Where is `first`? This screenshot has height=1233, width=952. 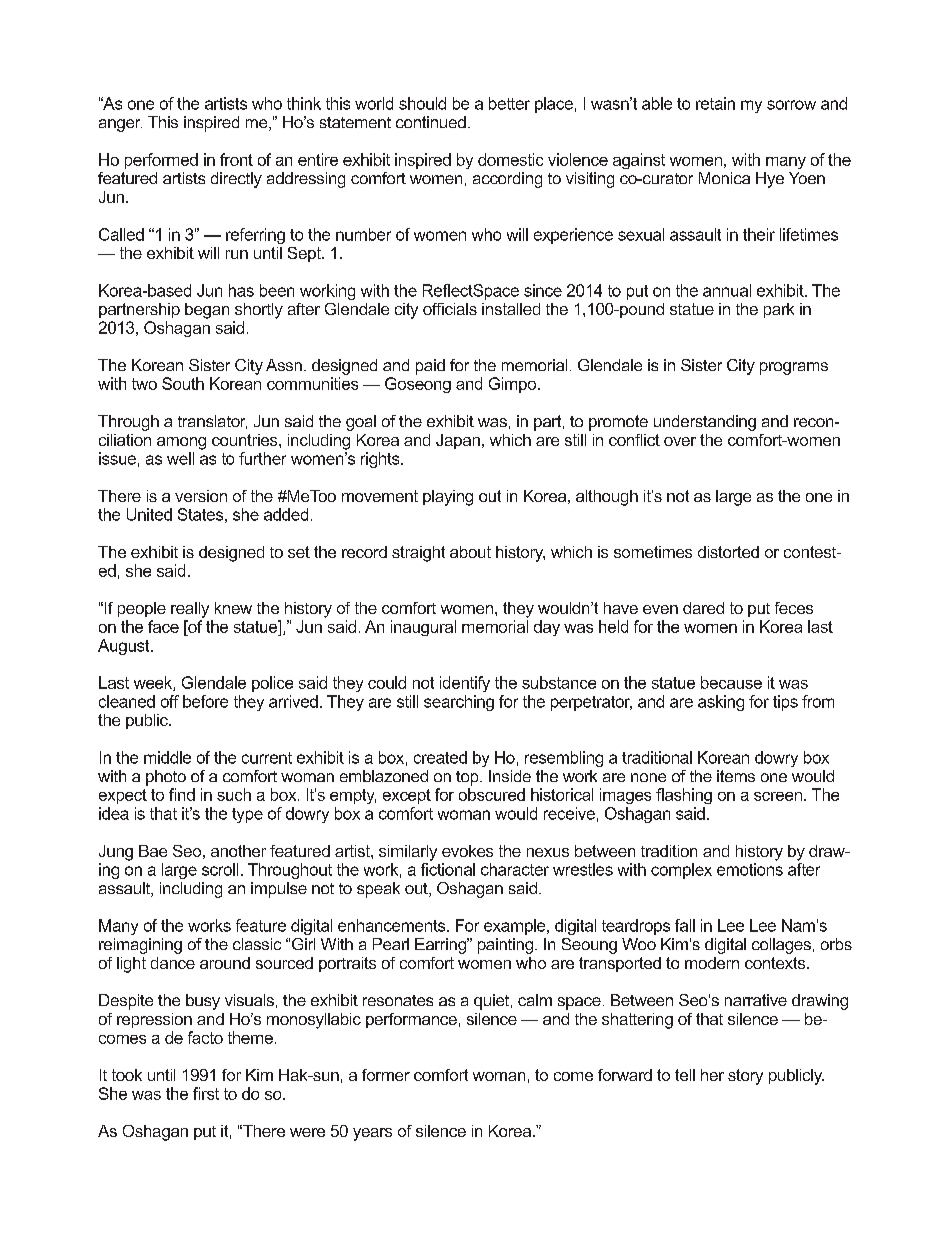
first is located at coordinates (206, 1093).
